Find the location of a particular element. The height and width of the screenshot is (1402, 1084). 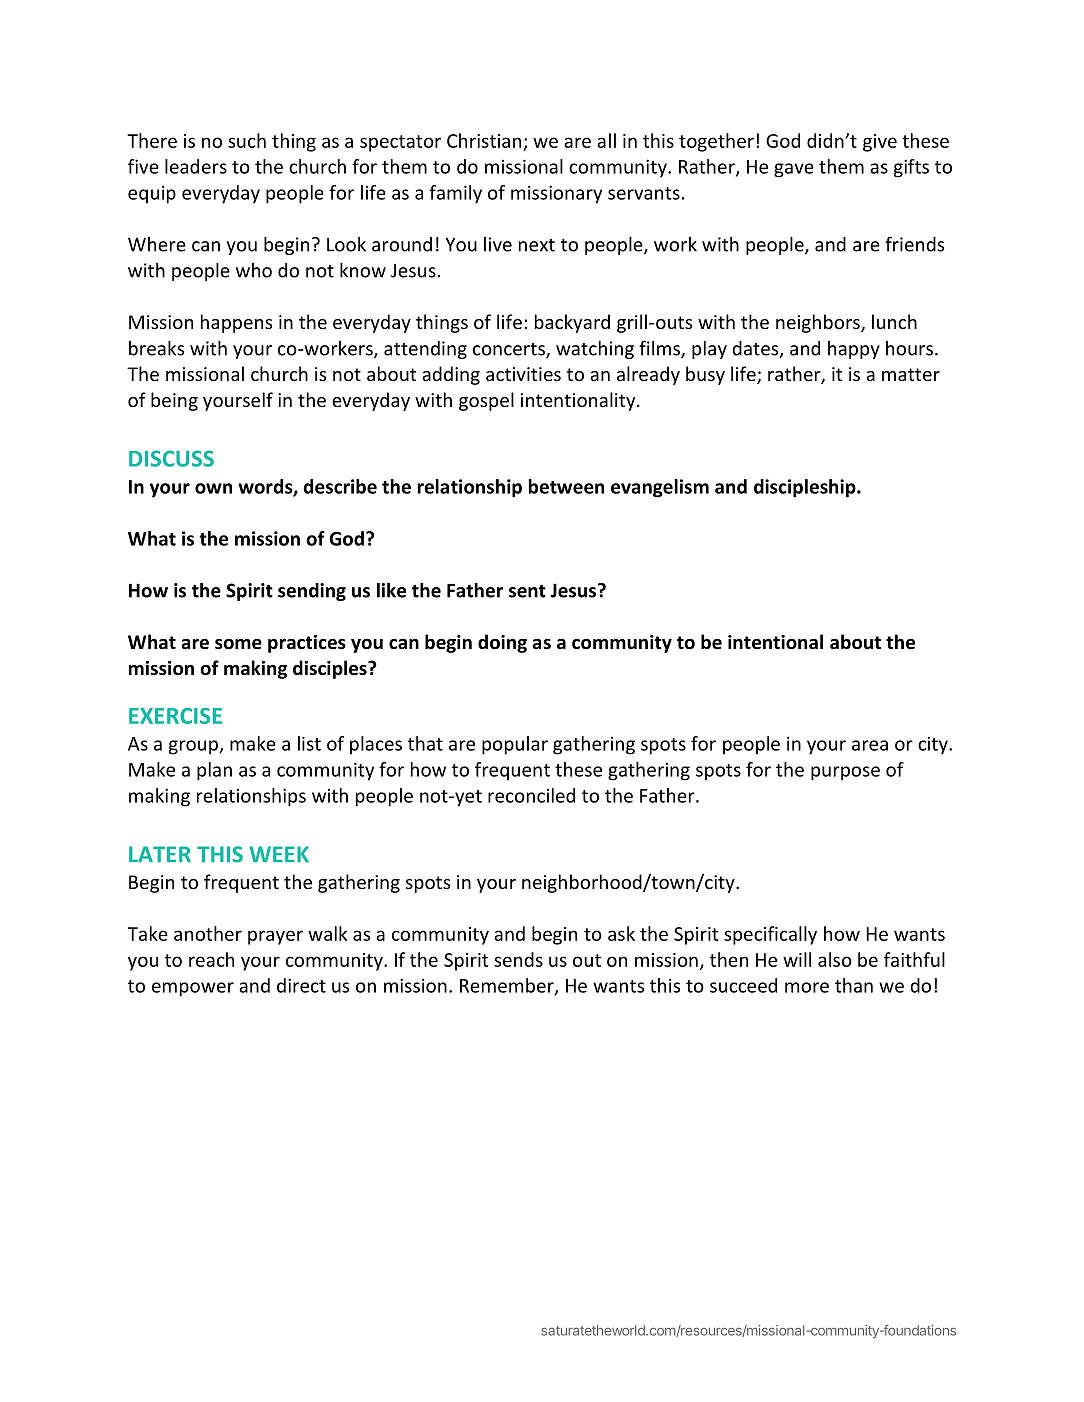

sends is located at coordinates (518, 959).
